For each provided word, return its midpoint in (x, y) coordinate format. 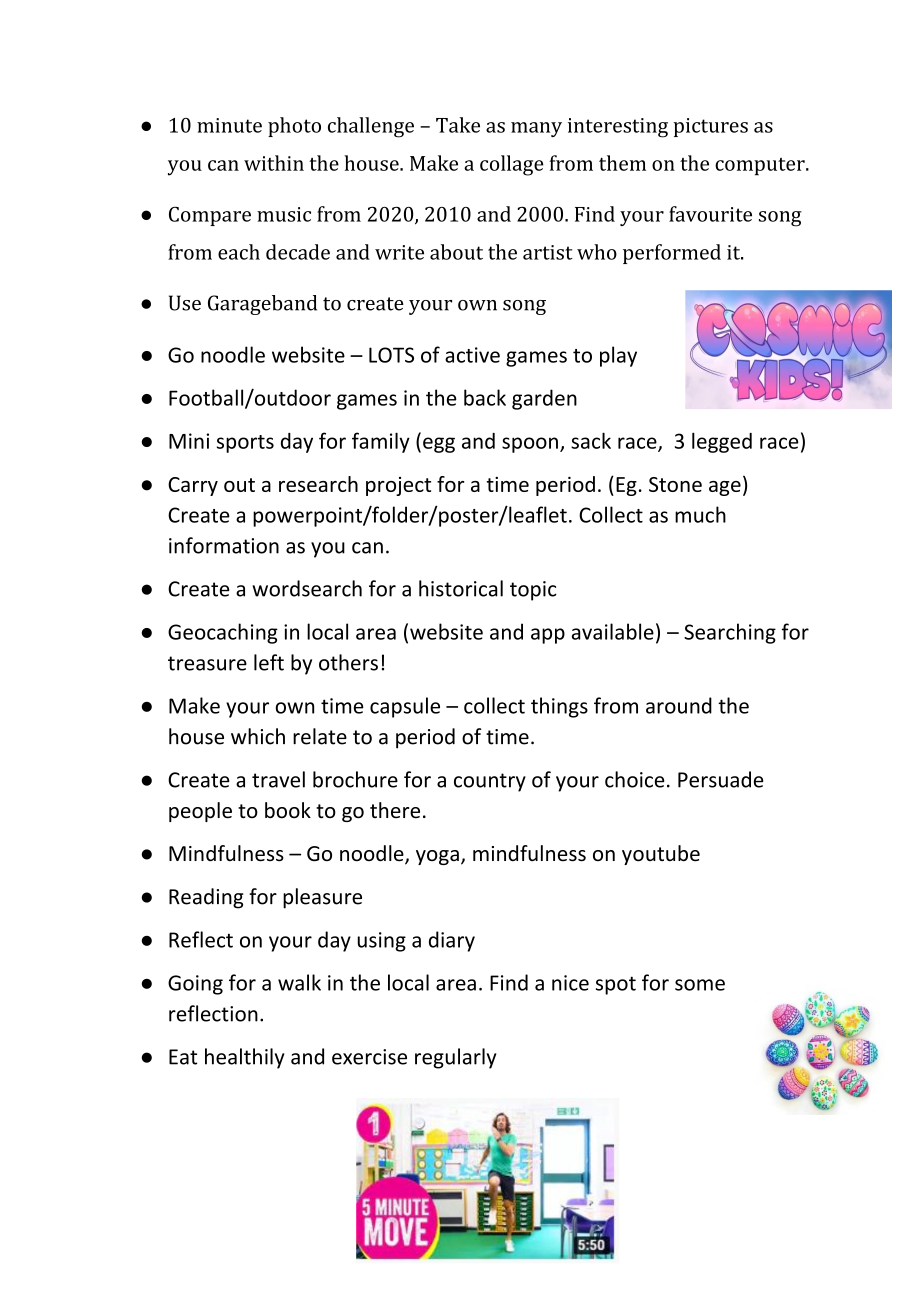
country (490, 782)
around (679, 705)
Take (458, 125)
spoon (530, 445)
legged (722, 442)
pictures (710, 127)
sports (245, 444)
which (258, 736)
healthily (244, 1058)
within (274, 163)
